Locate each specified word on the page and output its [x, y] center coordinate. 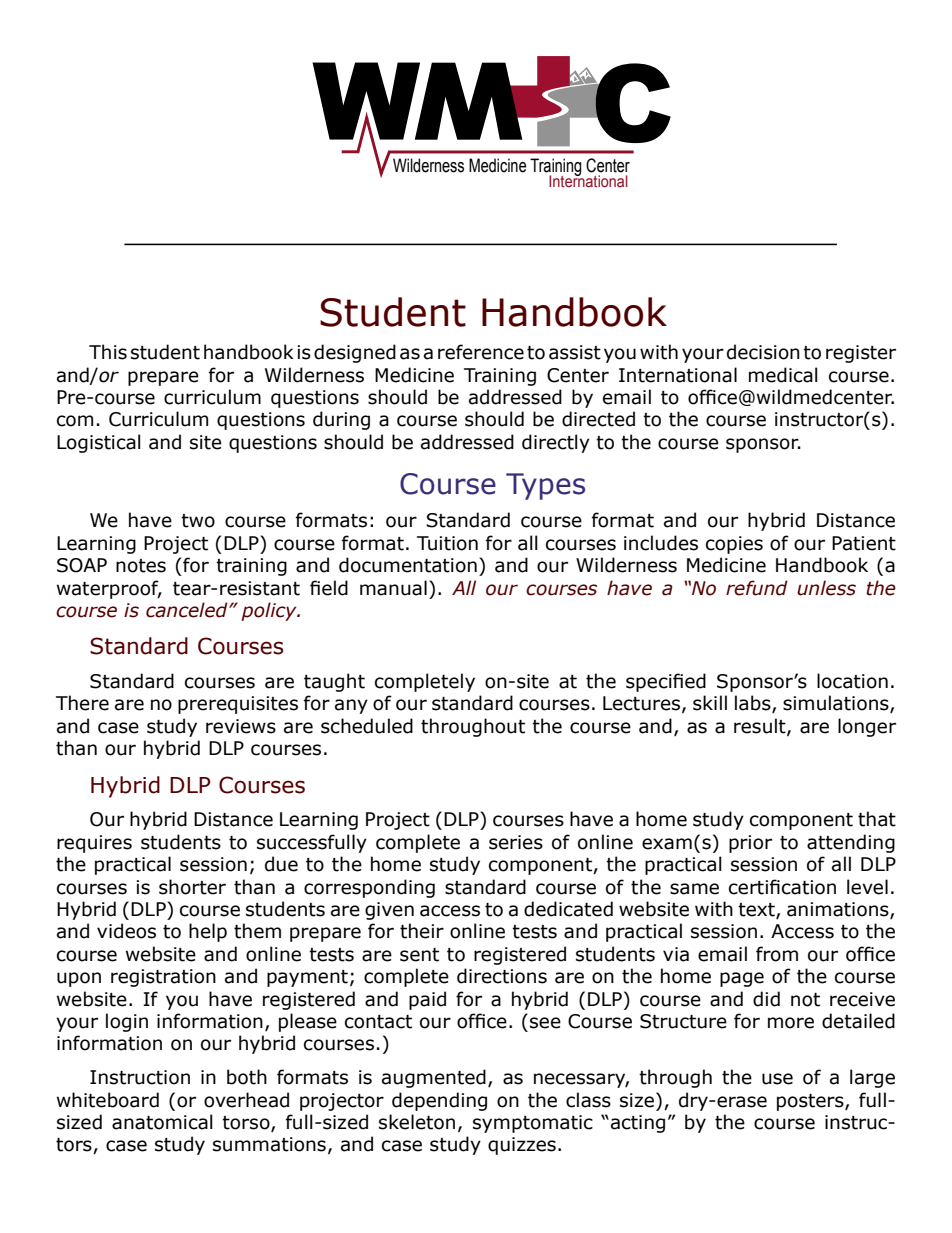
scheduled [367, 726]
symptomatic [533, 1124]
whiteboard [108, 1100]
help [208, 932]
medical [783, 375]
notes [141, 566]
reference [481, 352]
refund [757, 588]
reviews [241, 726]
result [761, 727]
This [108, 352]
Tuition [447, 543]
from [777, 954]
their [422, 931]
